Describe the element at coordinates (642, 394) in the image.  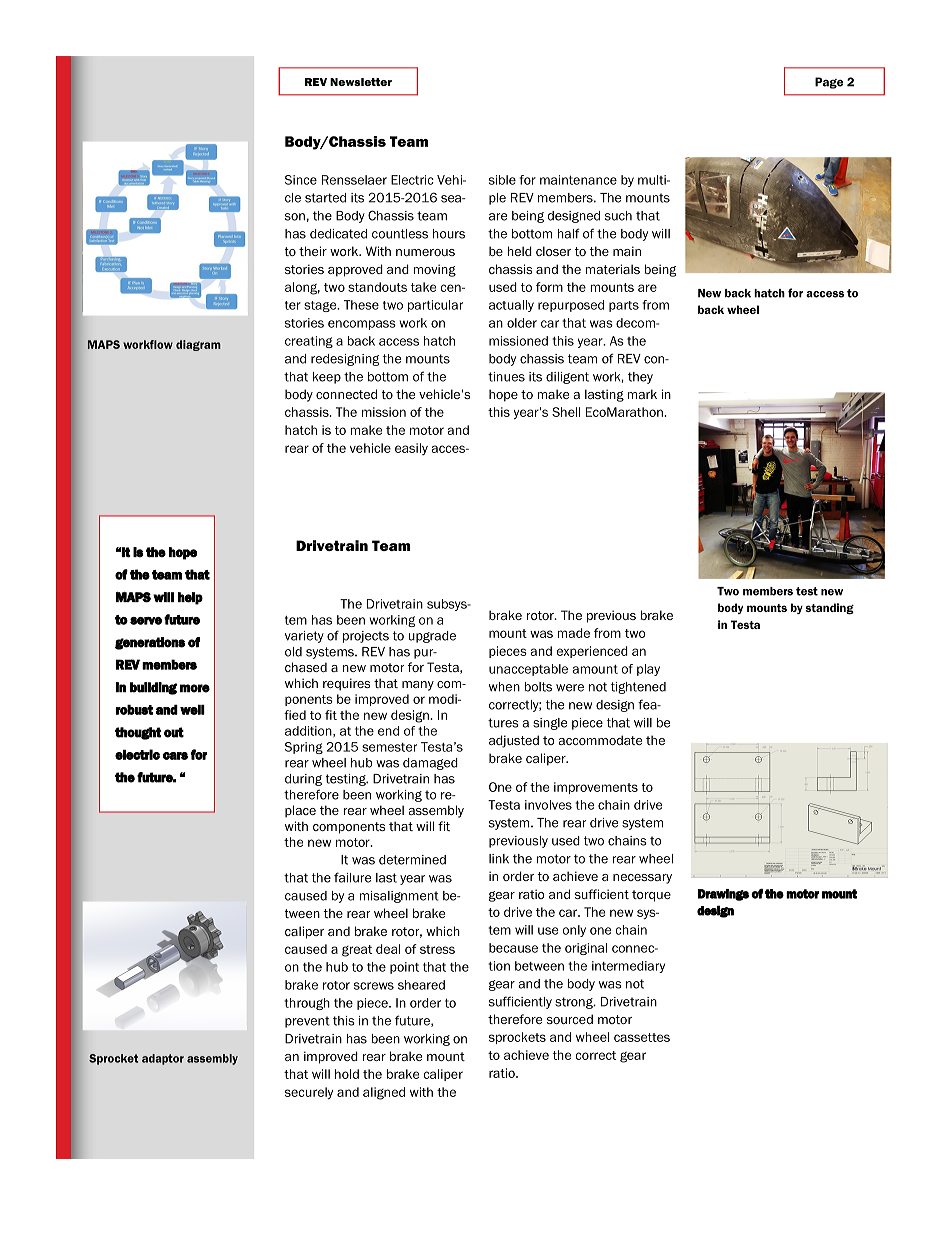
I see `mark` at that location.
